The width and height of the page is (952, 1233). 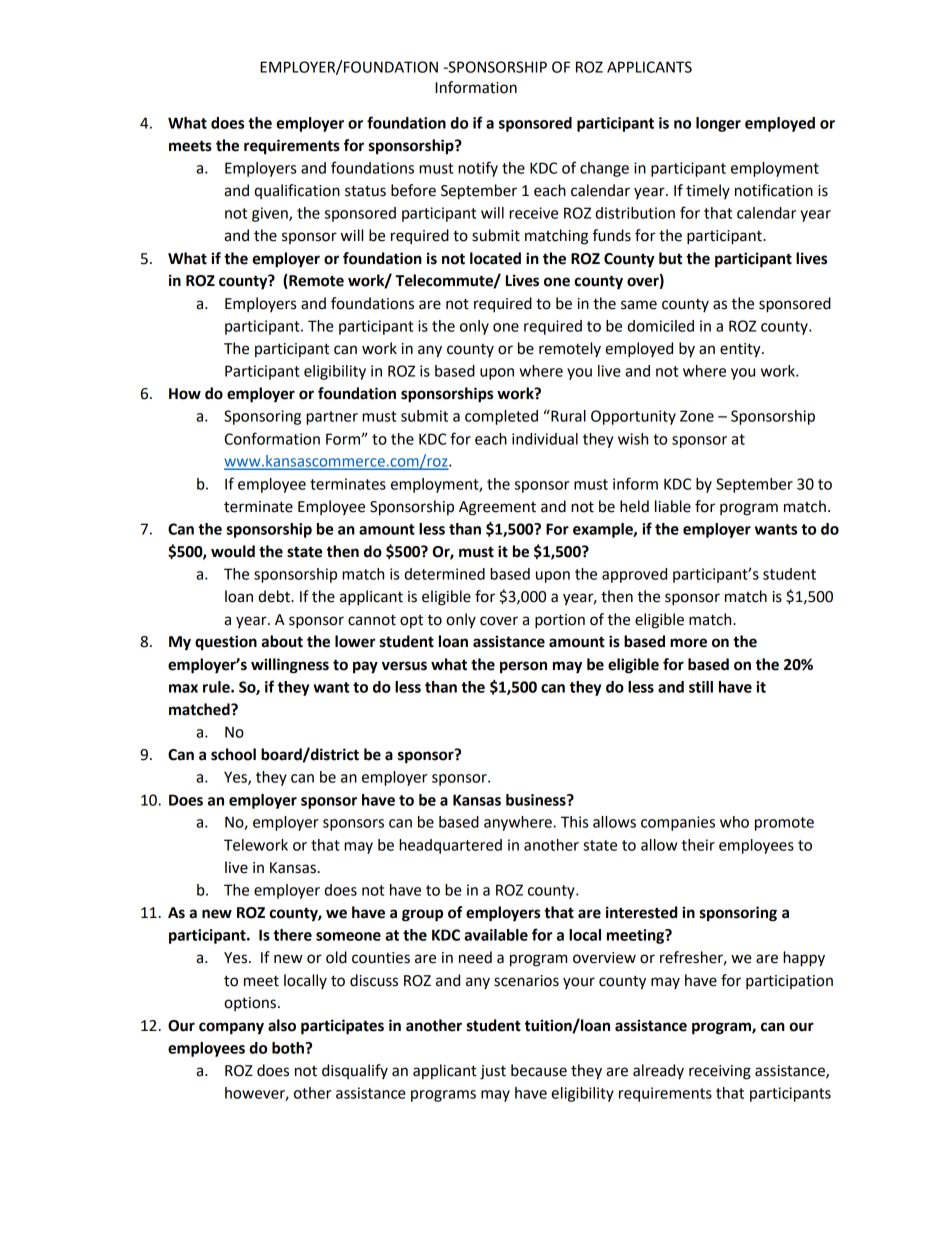 I want to click on entity, so click(x=741, y=350).
